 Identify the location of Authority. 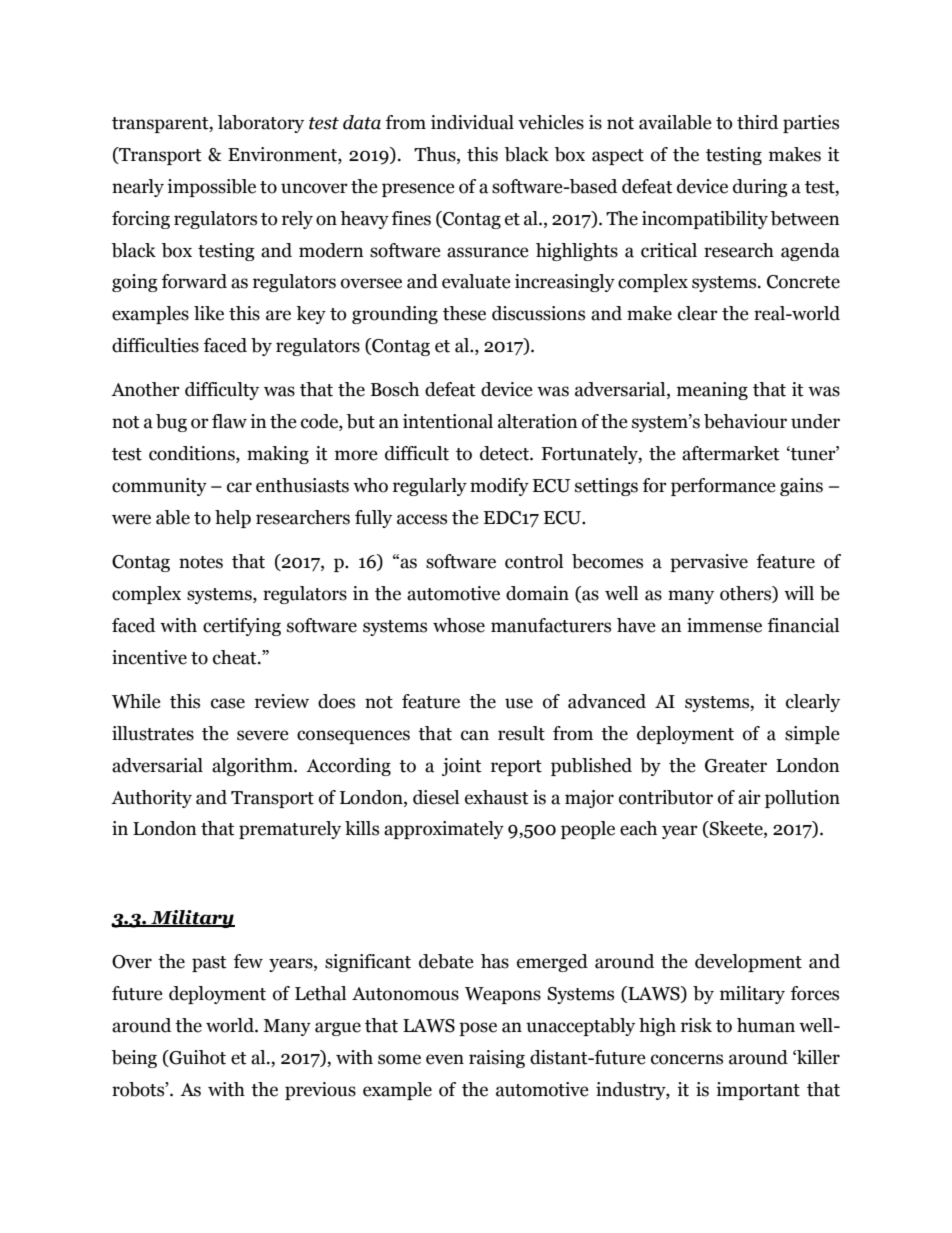
(151, 799).
